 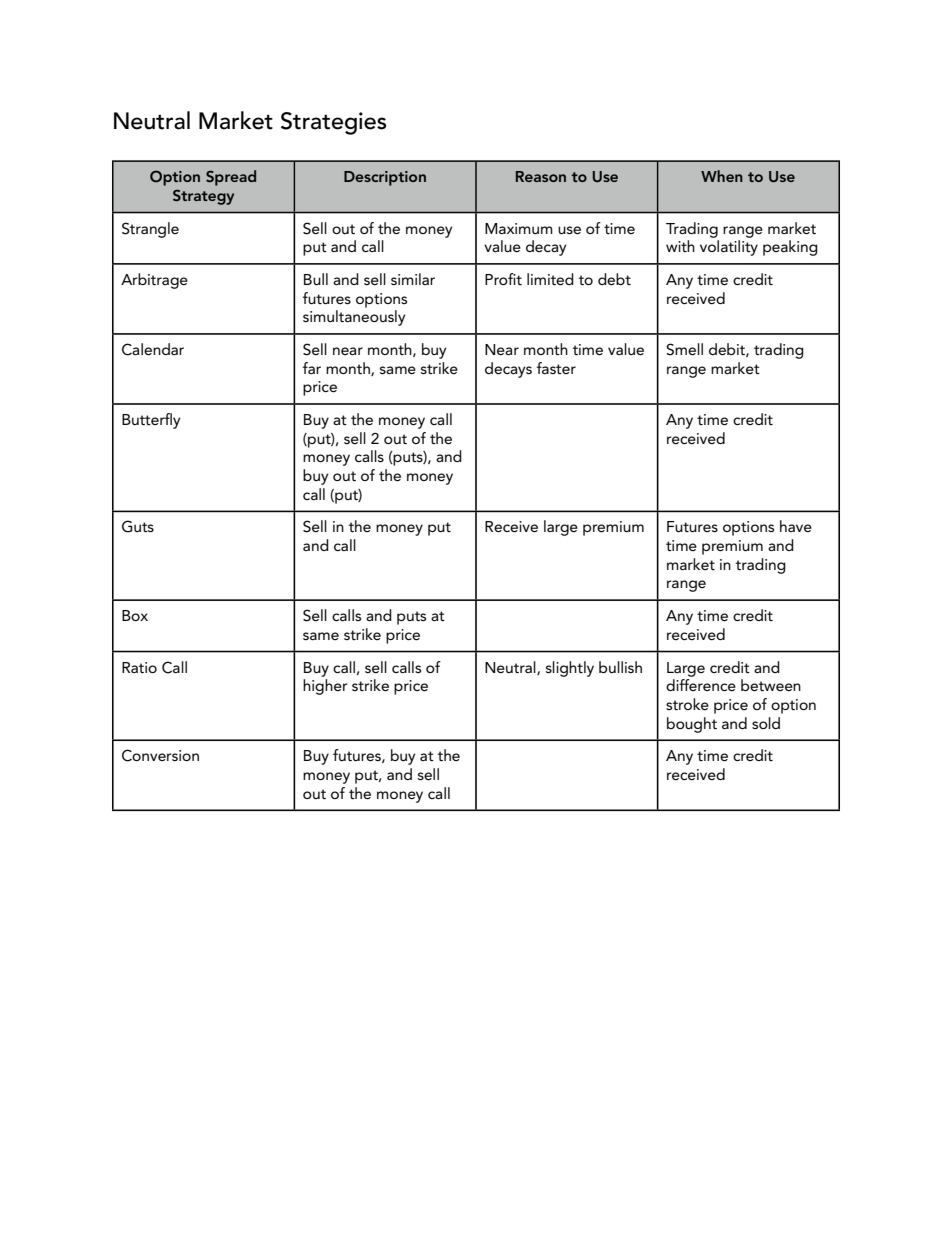 What do you see at coordinates (160, 755) in the screenshot?
I see `Conversion` at bounding box center [160, 755].
